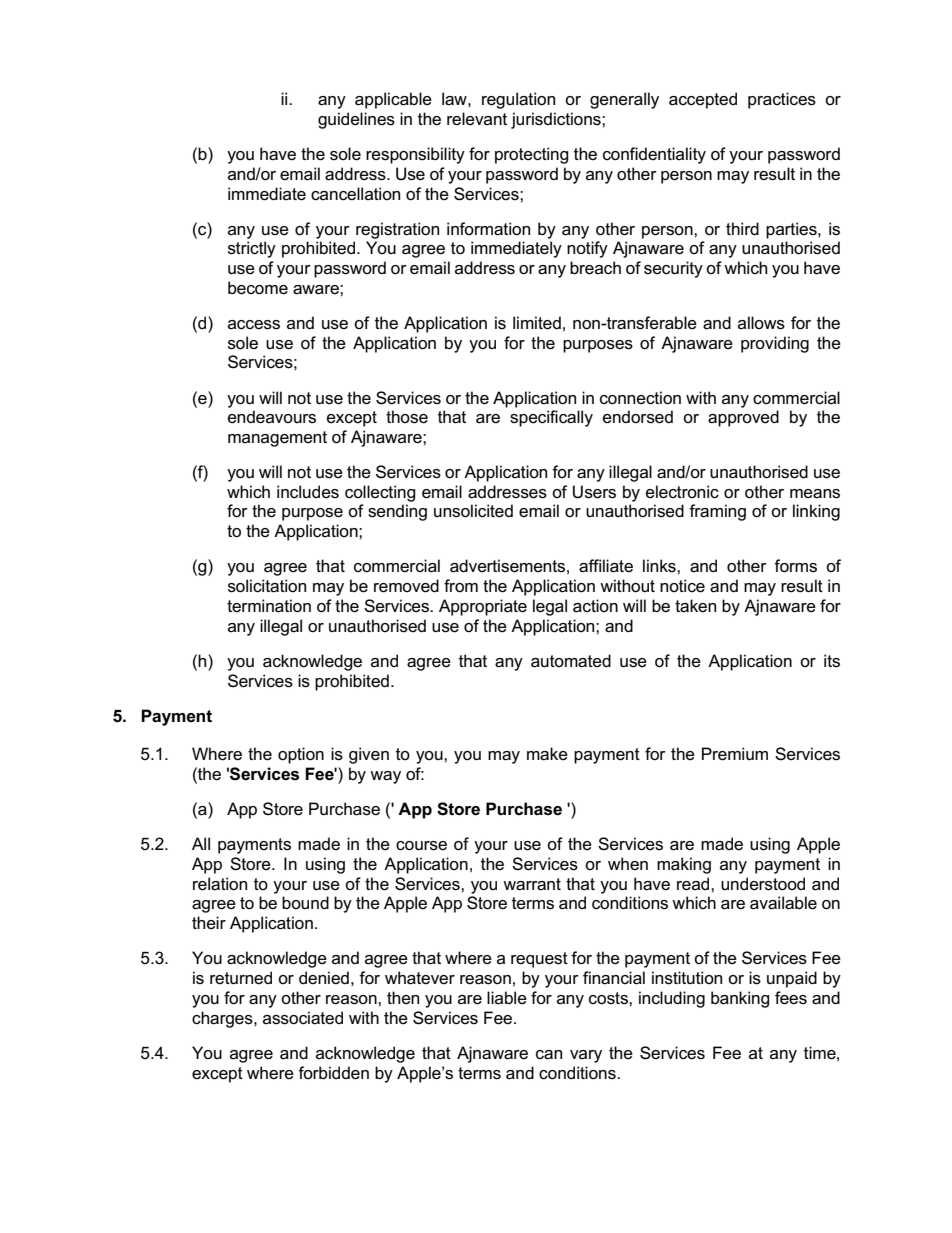  Describe the element at coordinates (547, 754) in the image. I see `make` at that location.
